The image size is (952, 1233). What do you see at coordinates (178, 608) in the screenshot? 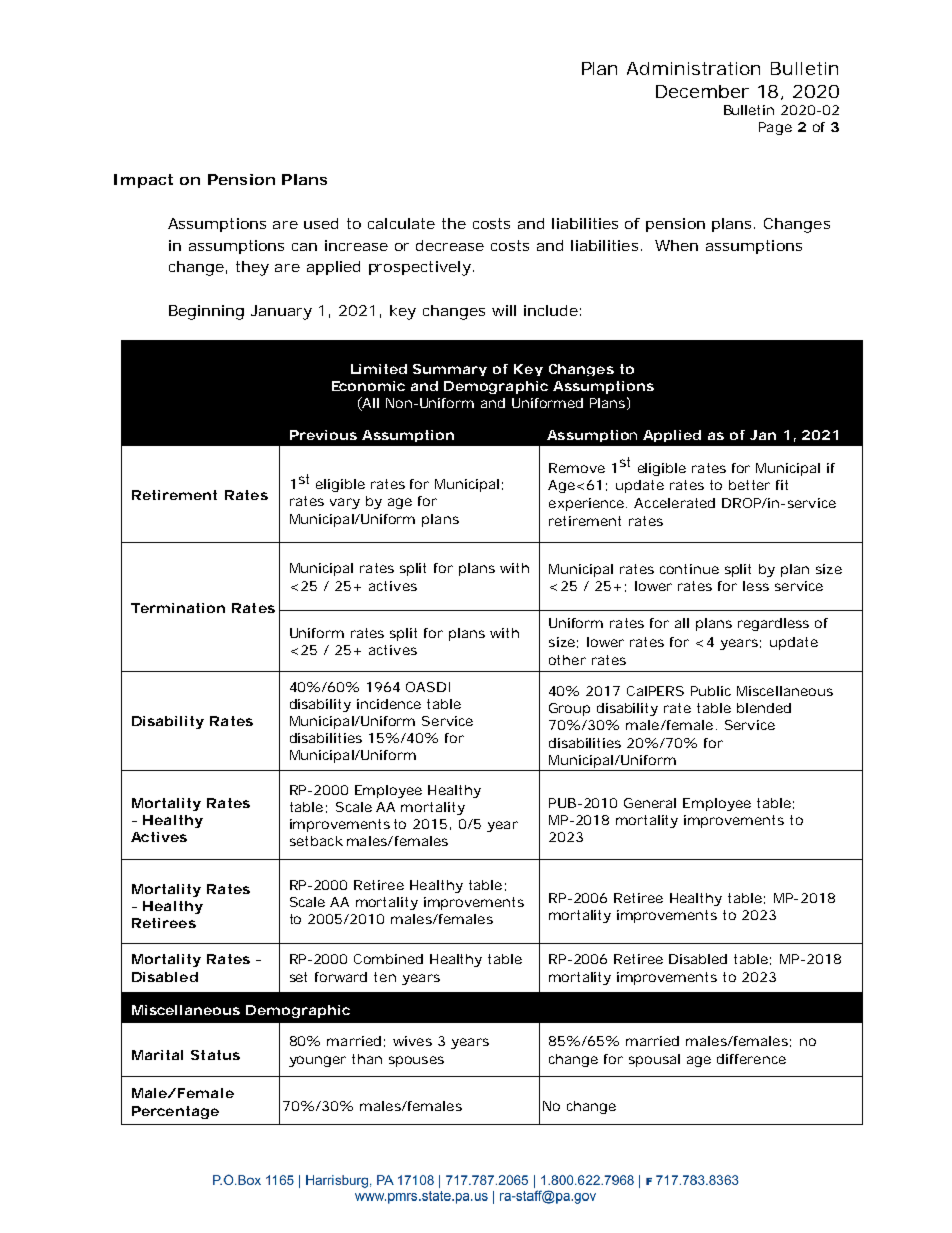
I see `Termination` at bounding box center [178, 608].
